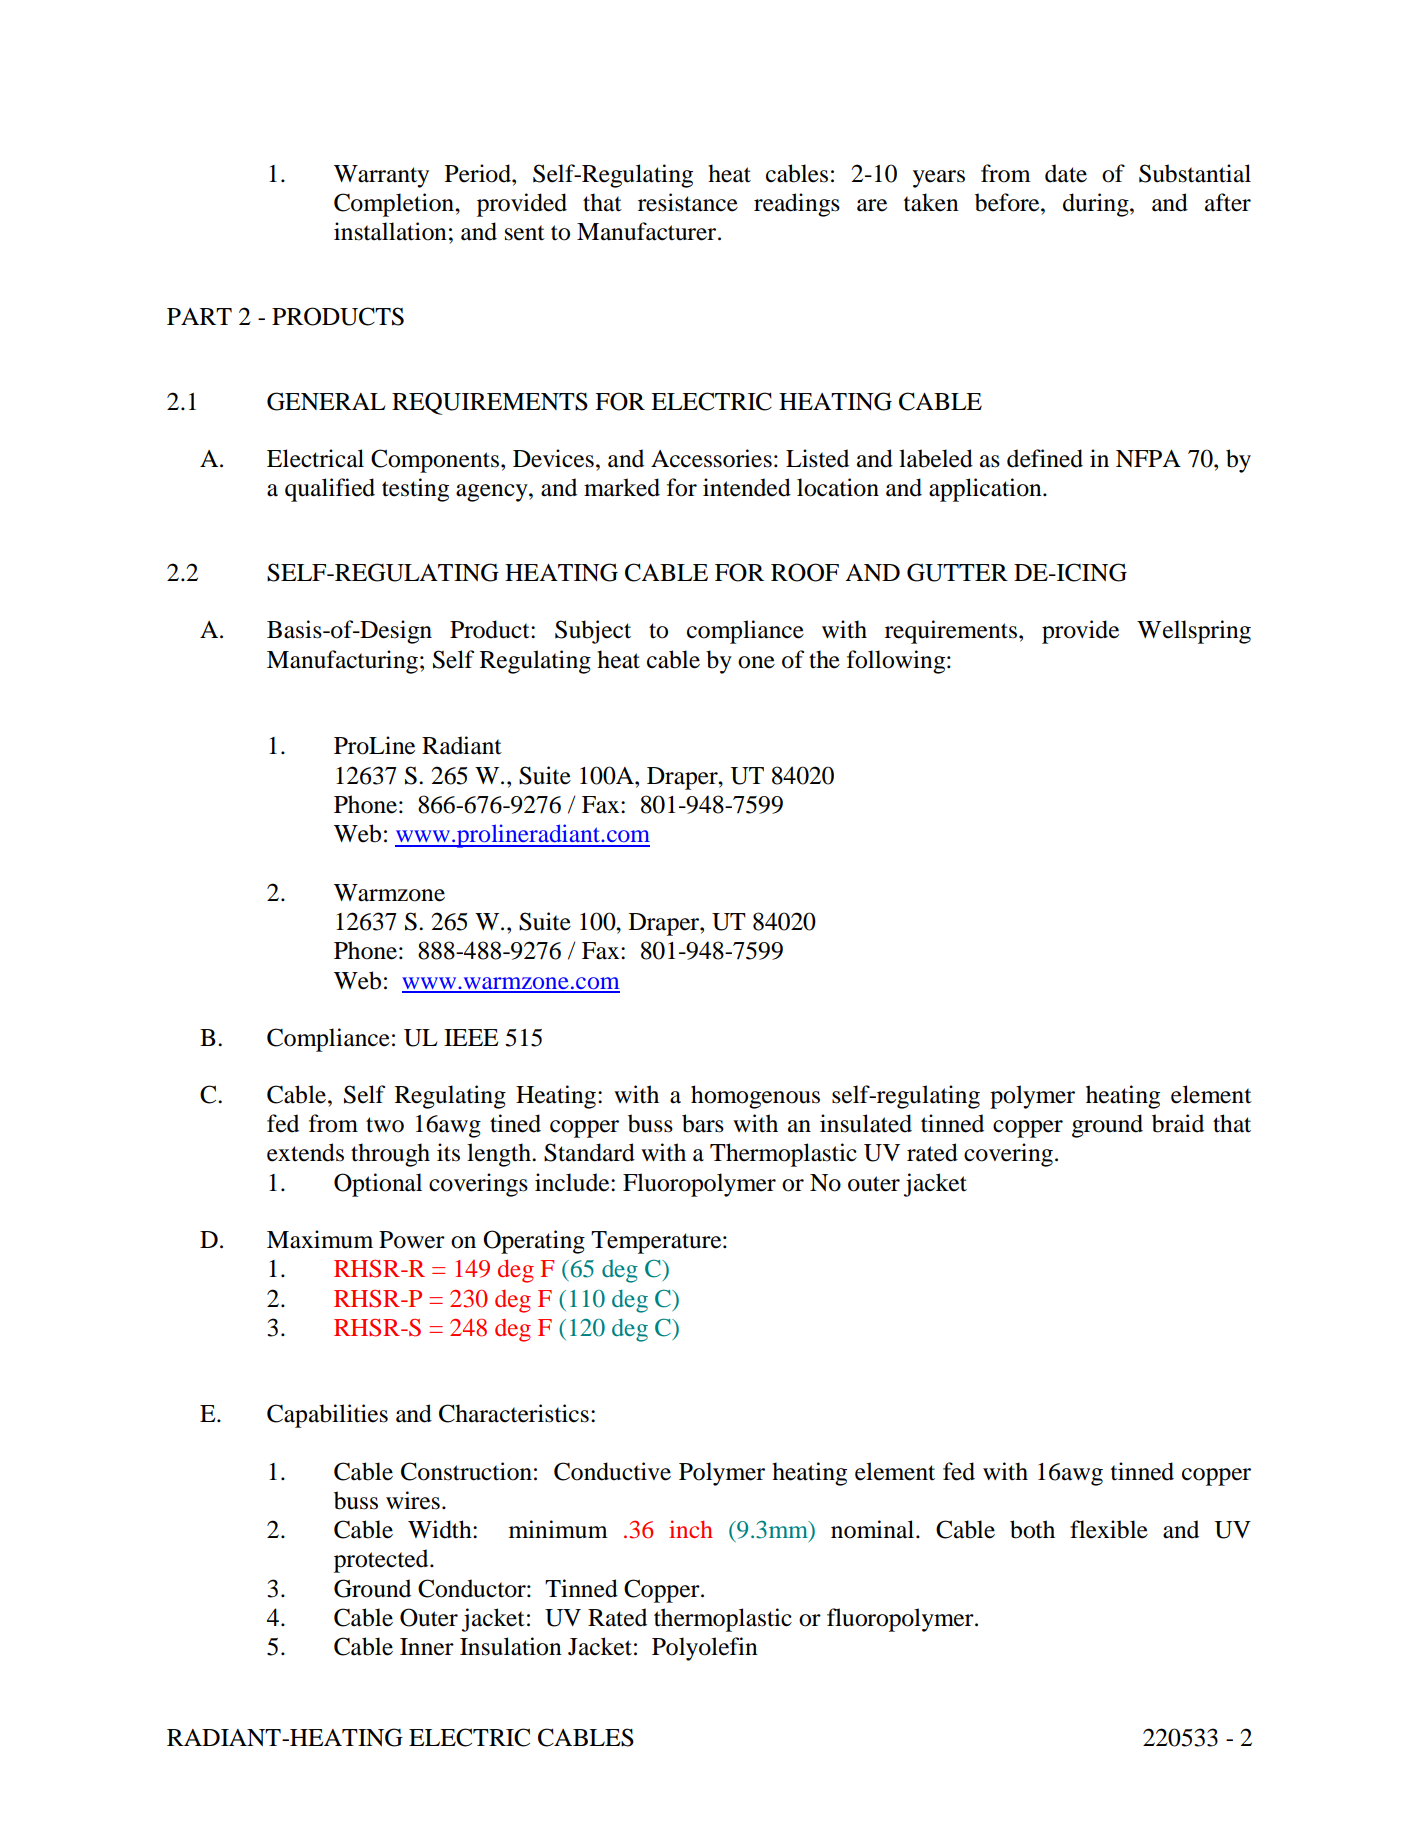 Image resolution: width=1418 pixels, height=1835 pixels. Describe the element at coordinates (305, 1152) in the screenshot. I see `extends` at that location.
